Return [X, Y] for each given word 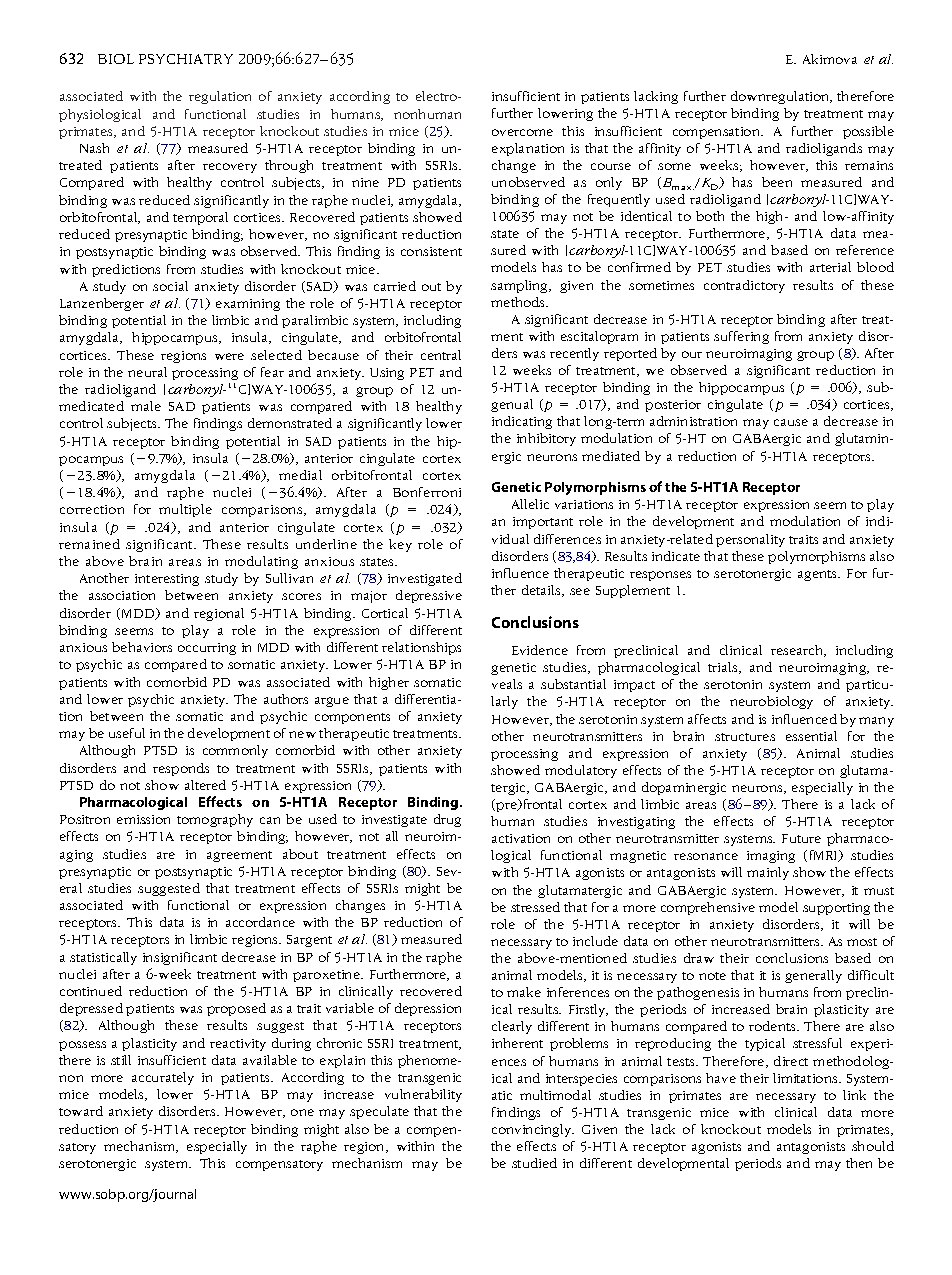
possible [868, 132]
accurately [163, 1078]
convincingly [533, 1130]
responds [181, 769]
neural [147, 372]
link [854, 1095]
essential [811, 736]
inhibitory [546, 439]
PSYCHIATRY [186, 59]
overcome [522, 132]
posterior [673, 406]
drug [447, 820]
